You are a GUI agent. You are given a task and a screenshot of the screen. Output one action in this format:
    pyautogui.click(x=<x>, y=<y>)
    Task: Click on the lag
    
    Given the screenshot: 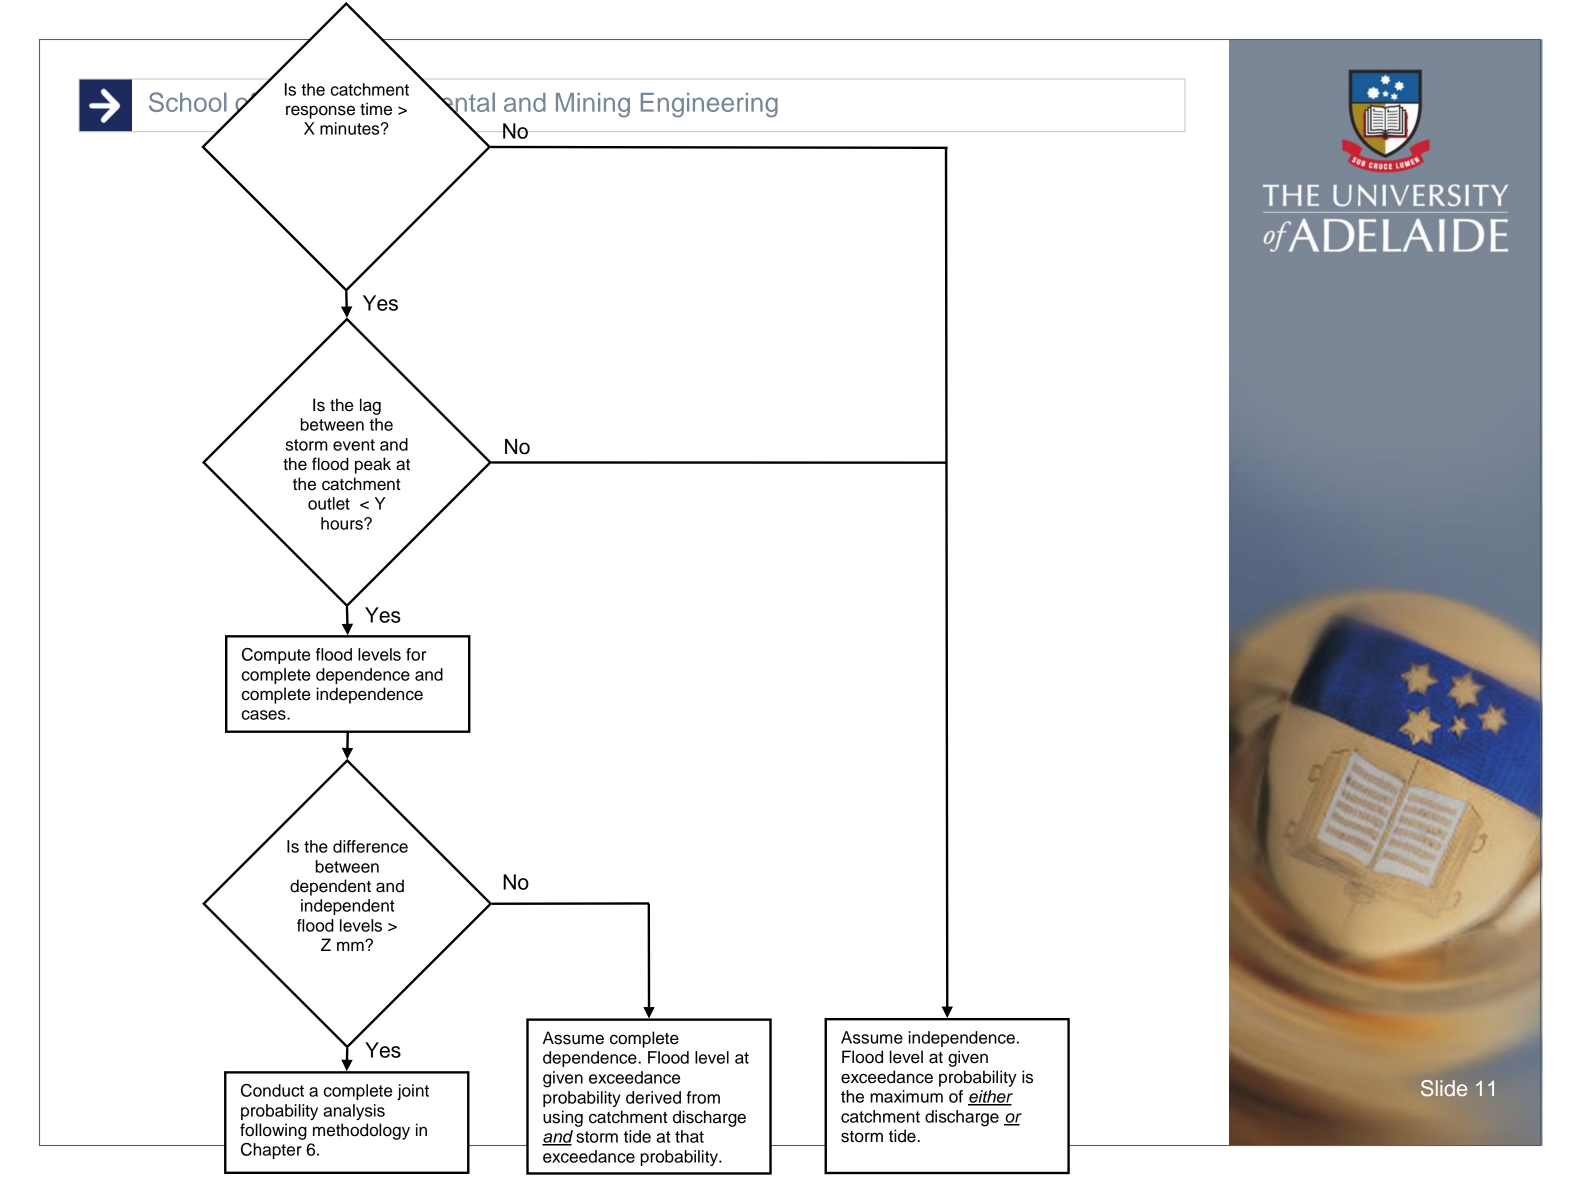 What is the action you would take?
    pyautogui.click(x=370, y=406)
